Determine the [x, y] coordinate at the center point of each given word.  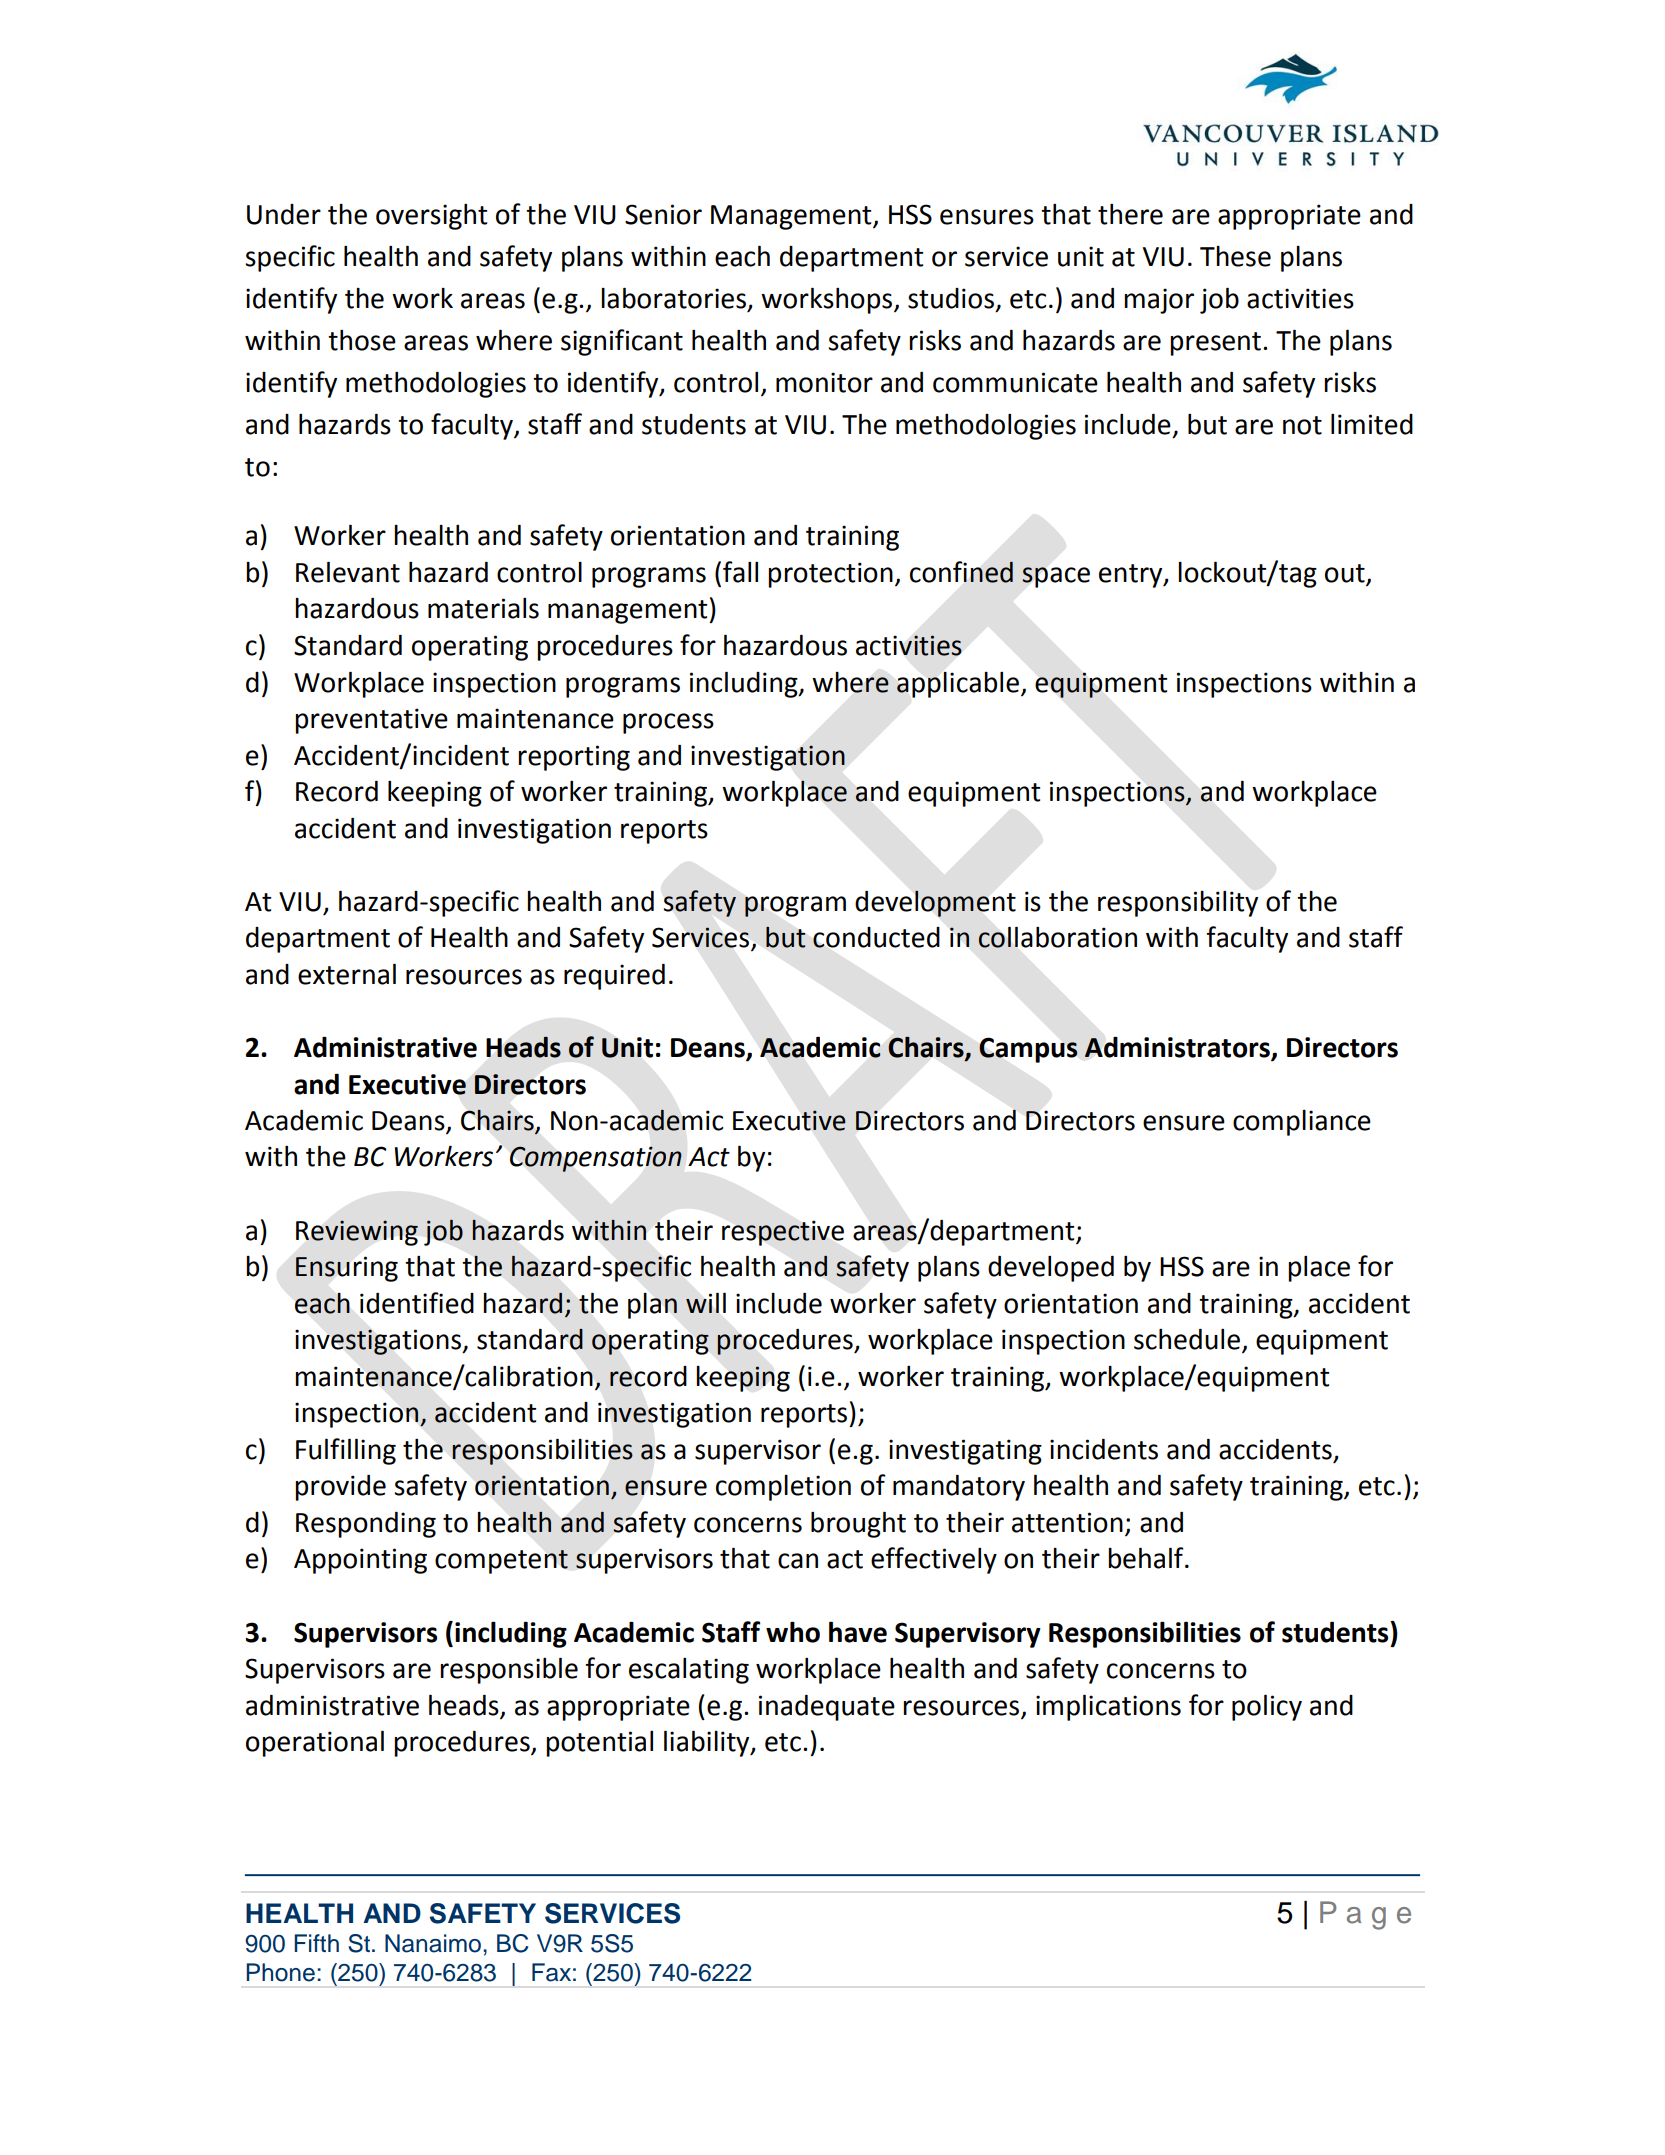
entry [1132, 576]
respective [783, 1233]
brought [858, 1524]
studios [951, 298]
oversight [431, 217]
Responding [366, 1525]
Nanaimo [433, 1943]
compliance [1302, 1123]
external [347, 974]
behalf [1147, 1558]
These [1235, 256]
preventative [371, 721]
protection [830, 575]
